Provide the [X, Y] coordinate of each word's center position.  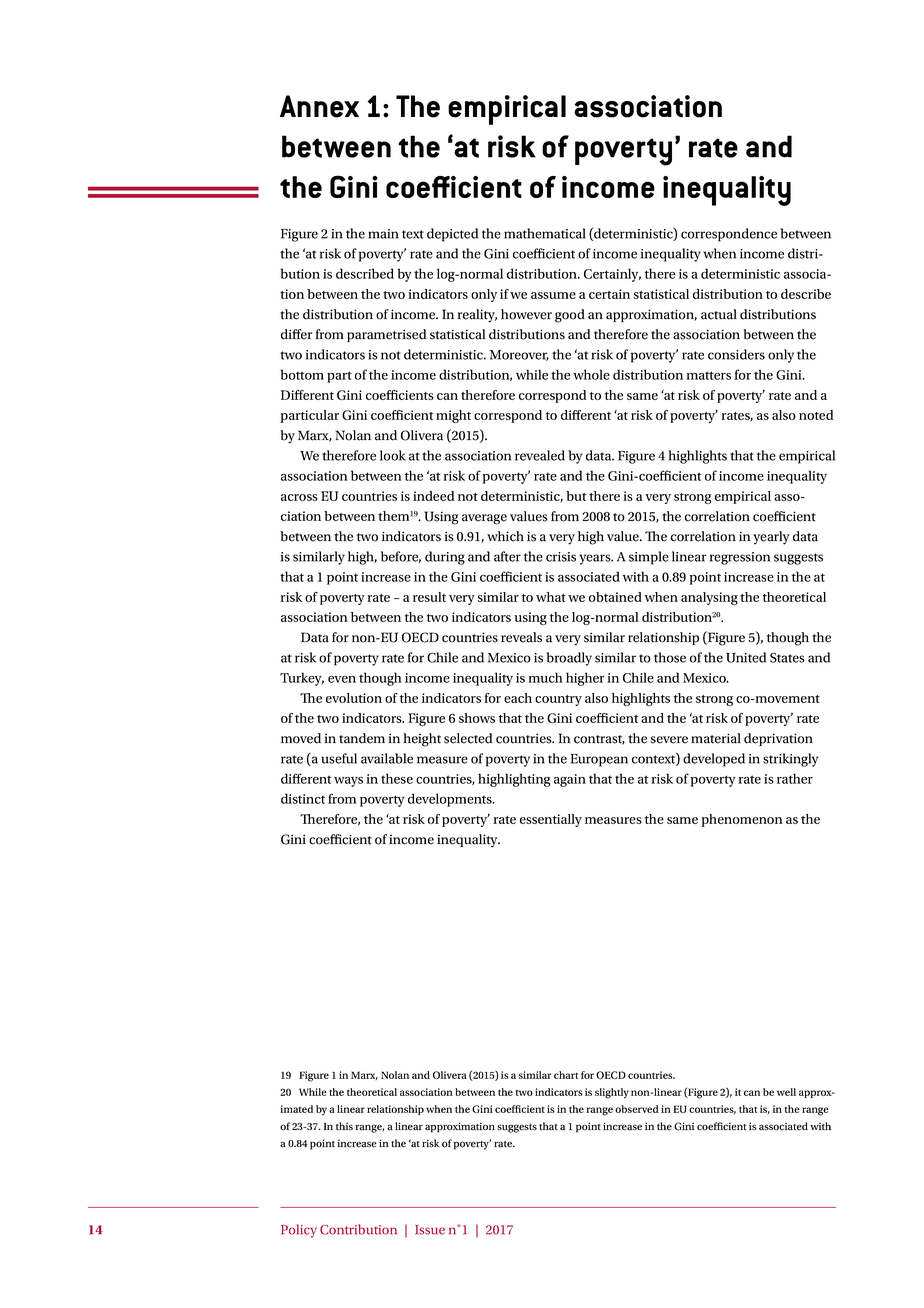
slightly [612, 1093]
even [342, 679]
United [746, 657]
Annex [319, 106]
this [344, 1126]
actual [719, 314]
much [545, 677]
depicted [452, 235]
